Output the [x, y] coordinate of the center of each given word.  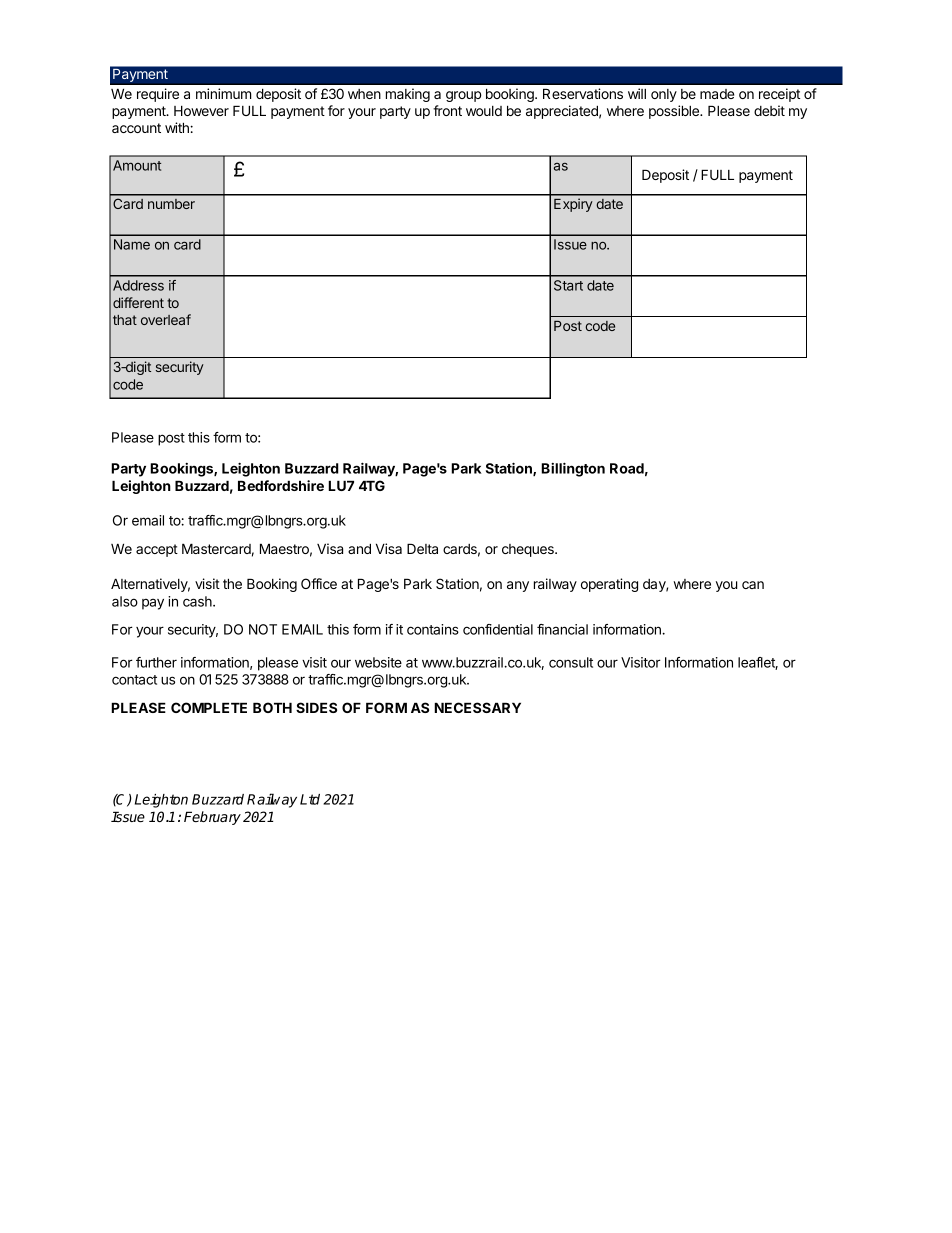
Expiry [573, 205]
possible [675, 112]
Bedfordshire [281, 485]
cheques [529, 550]
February [212, 818]
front [447, 110]
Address [138, 285]
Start [568, 285]
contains [433, 629]
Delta [422, 548]
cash [198, 601]
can [753, 585]
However [201, 110]
